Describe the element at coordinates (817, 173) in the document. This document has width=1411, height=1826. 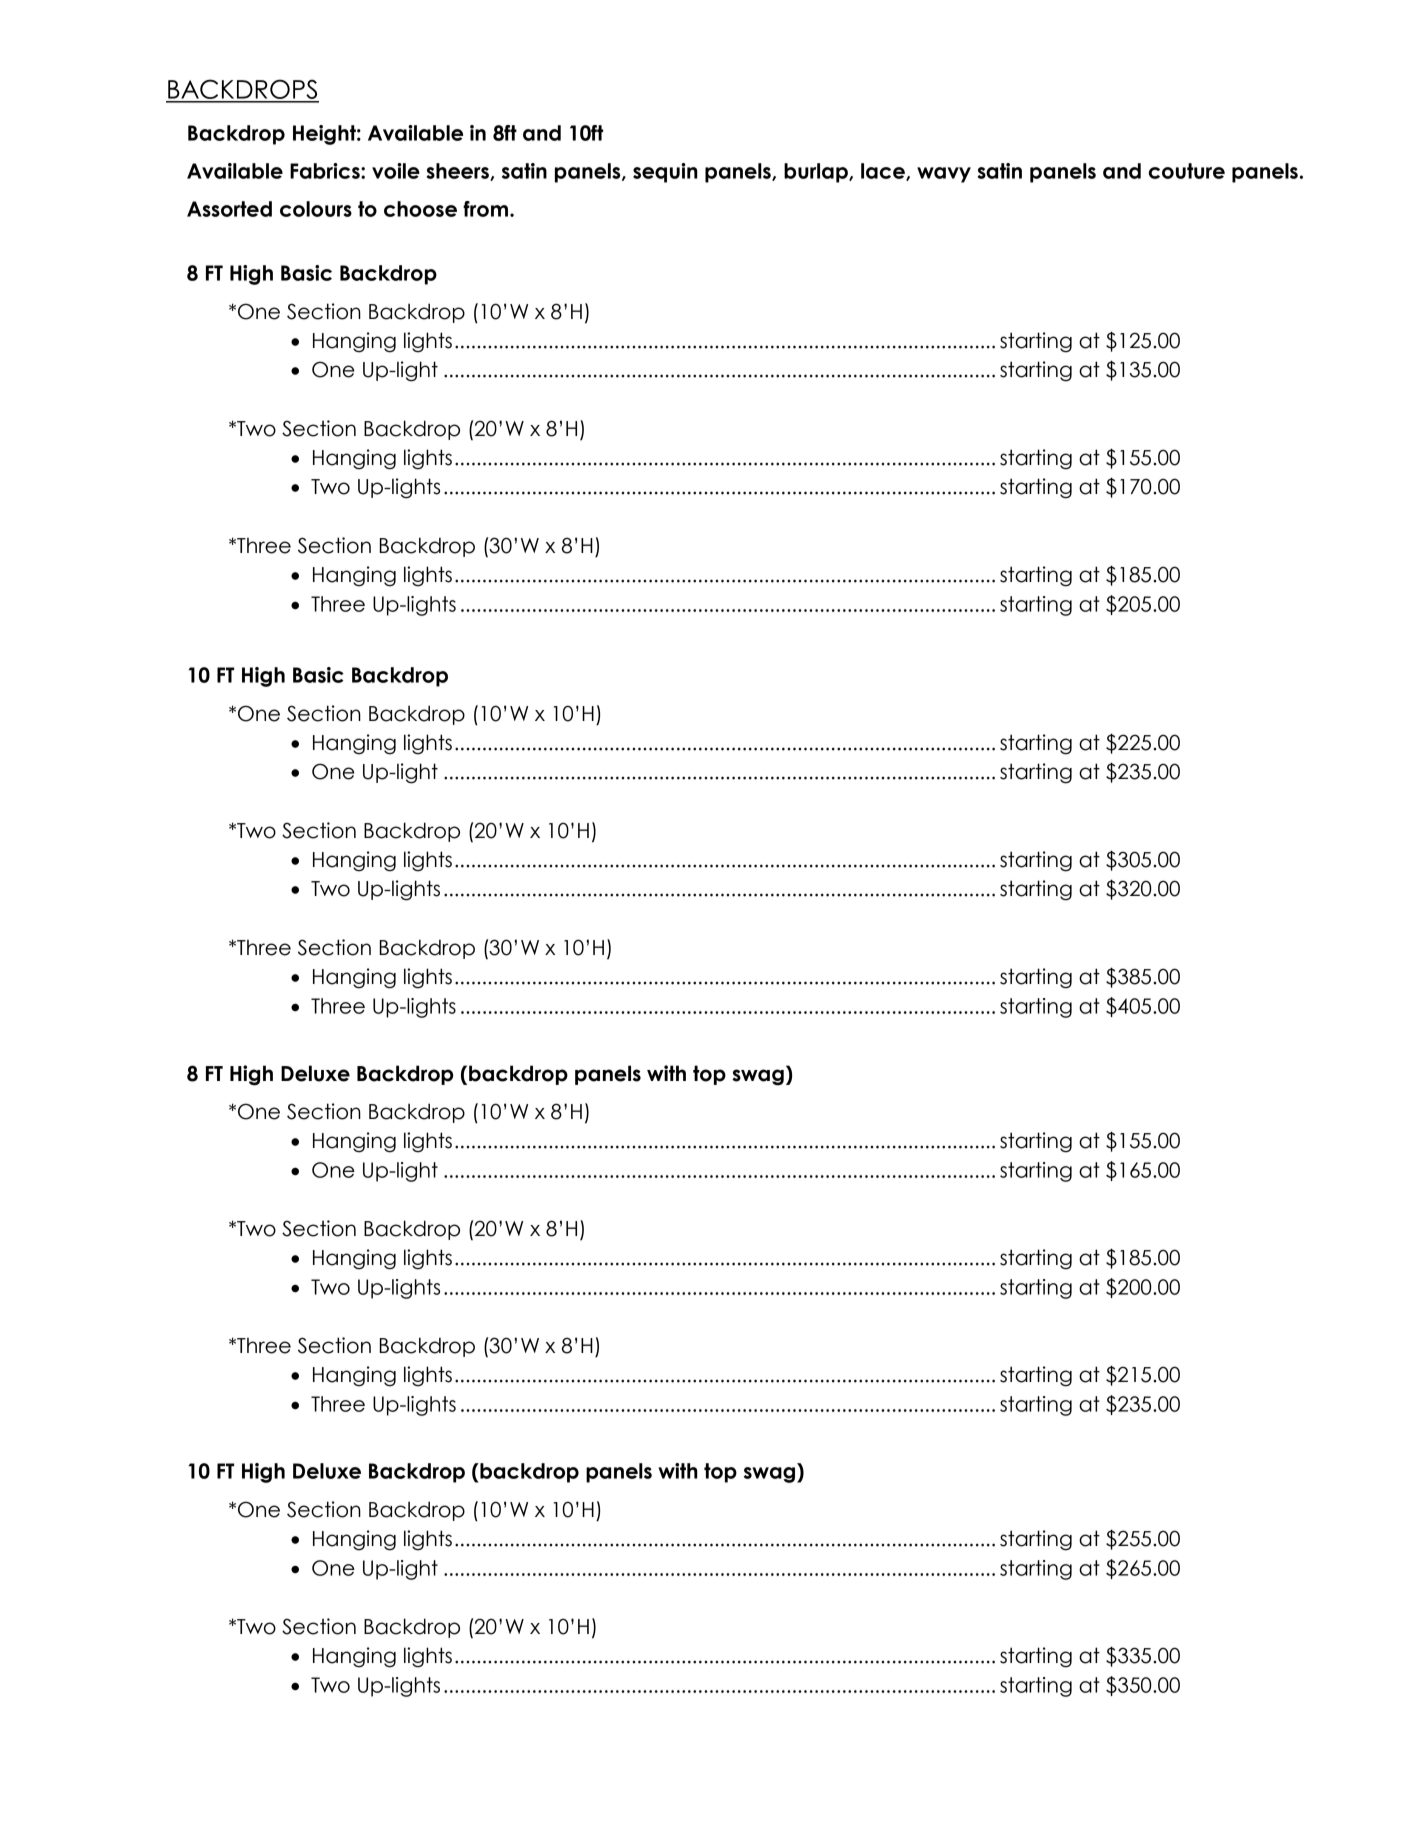
I see `burlap` at that location.
